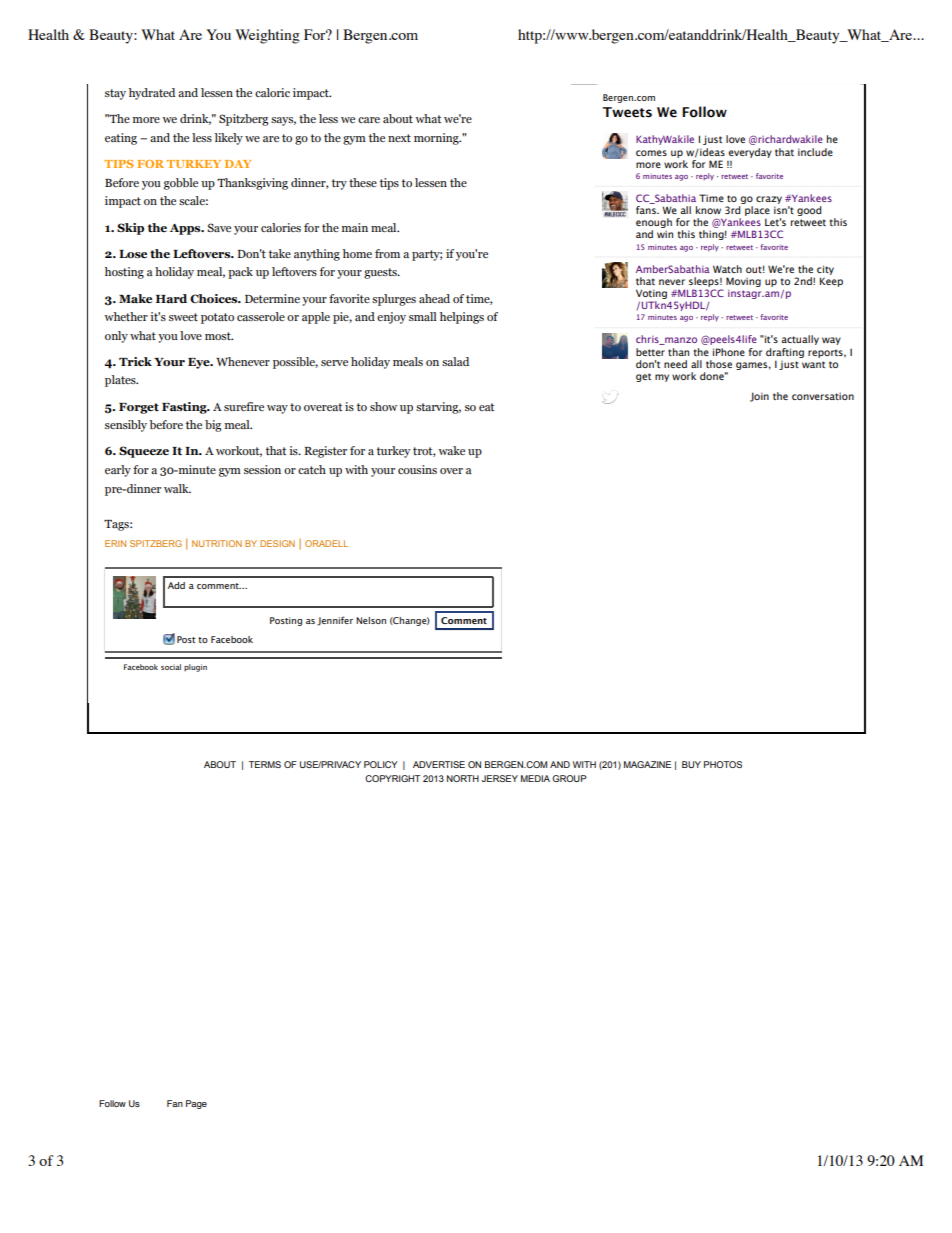 The width and height of the screenshot is (952, 1233). I want to click on Join, so click(759, 397).
